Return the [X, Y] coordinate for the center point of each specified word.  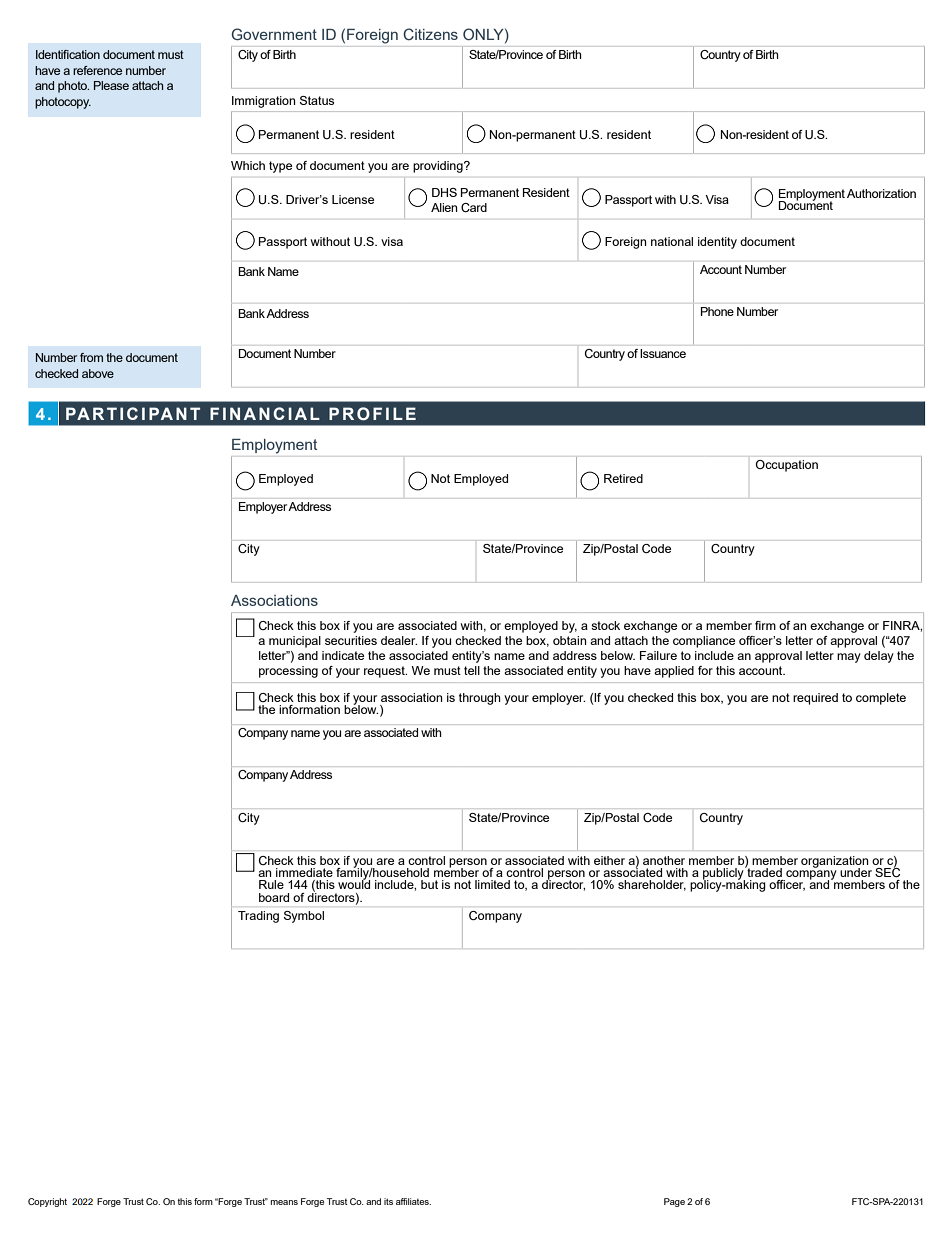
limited [492, 884]
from [91, 357]
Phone [717, 311]
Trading [258, 917]
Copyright [47, 1202]
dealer [399, 640]
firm [765, 625]
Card [474, 207]
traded [763, 871]
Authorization [881, 193]
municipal [295, 642]
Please [111, 85]
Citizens [430, 34]
